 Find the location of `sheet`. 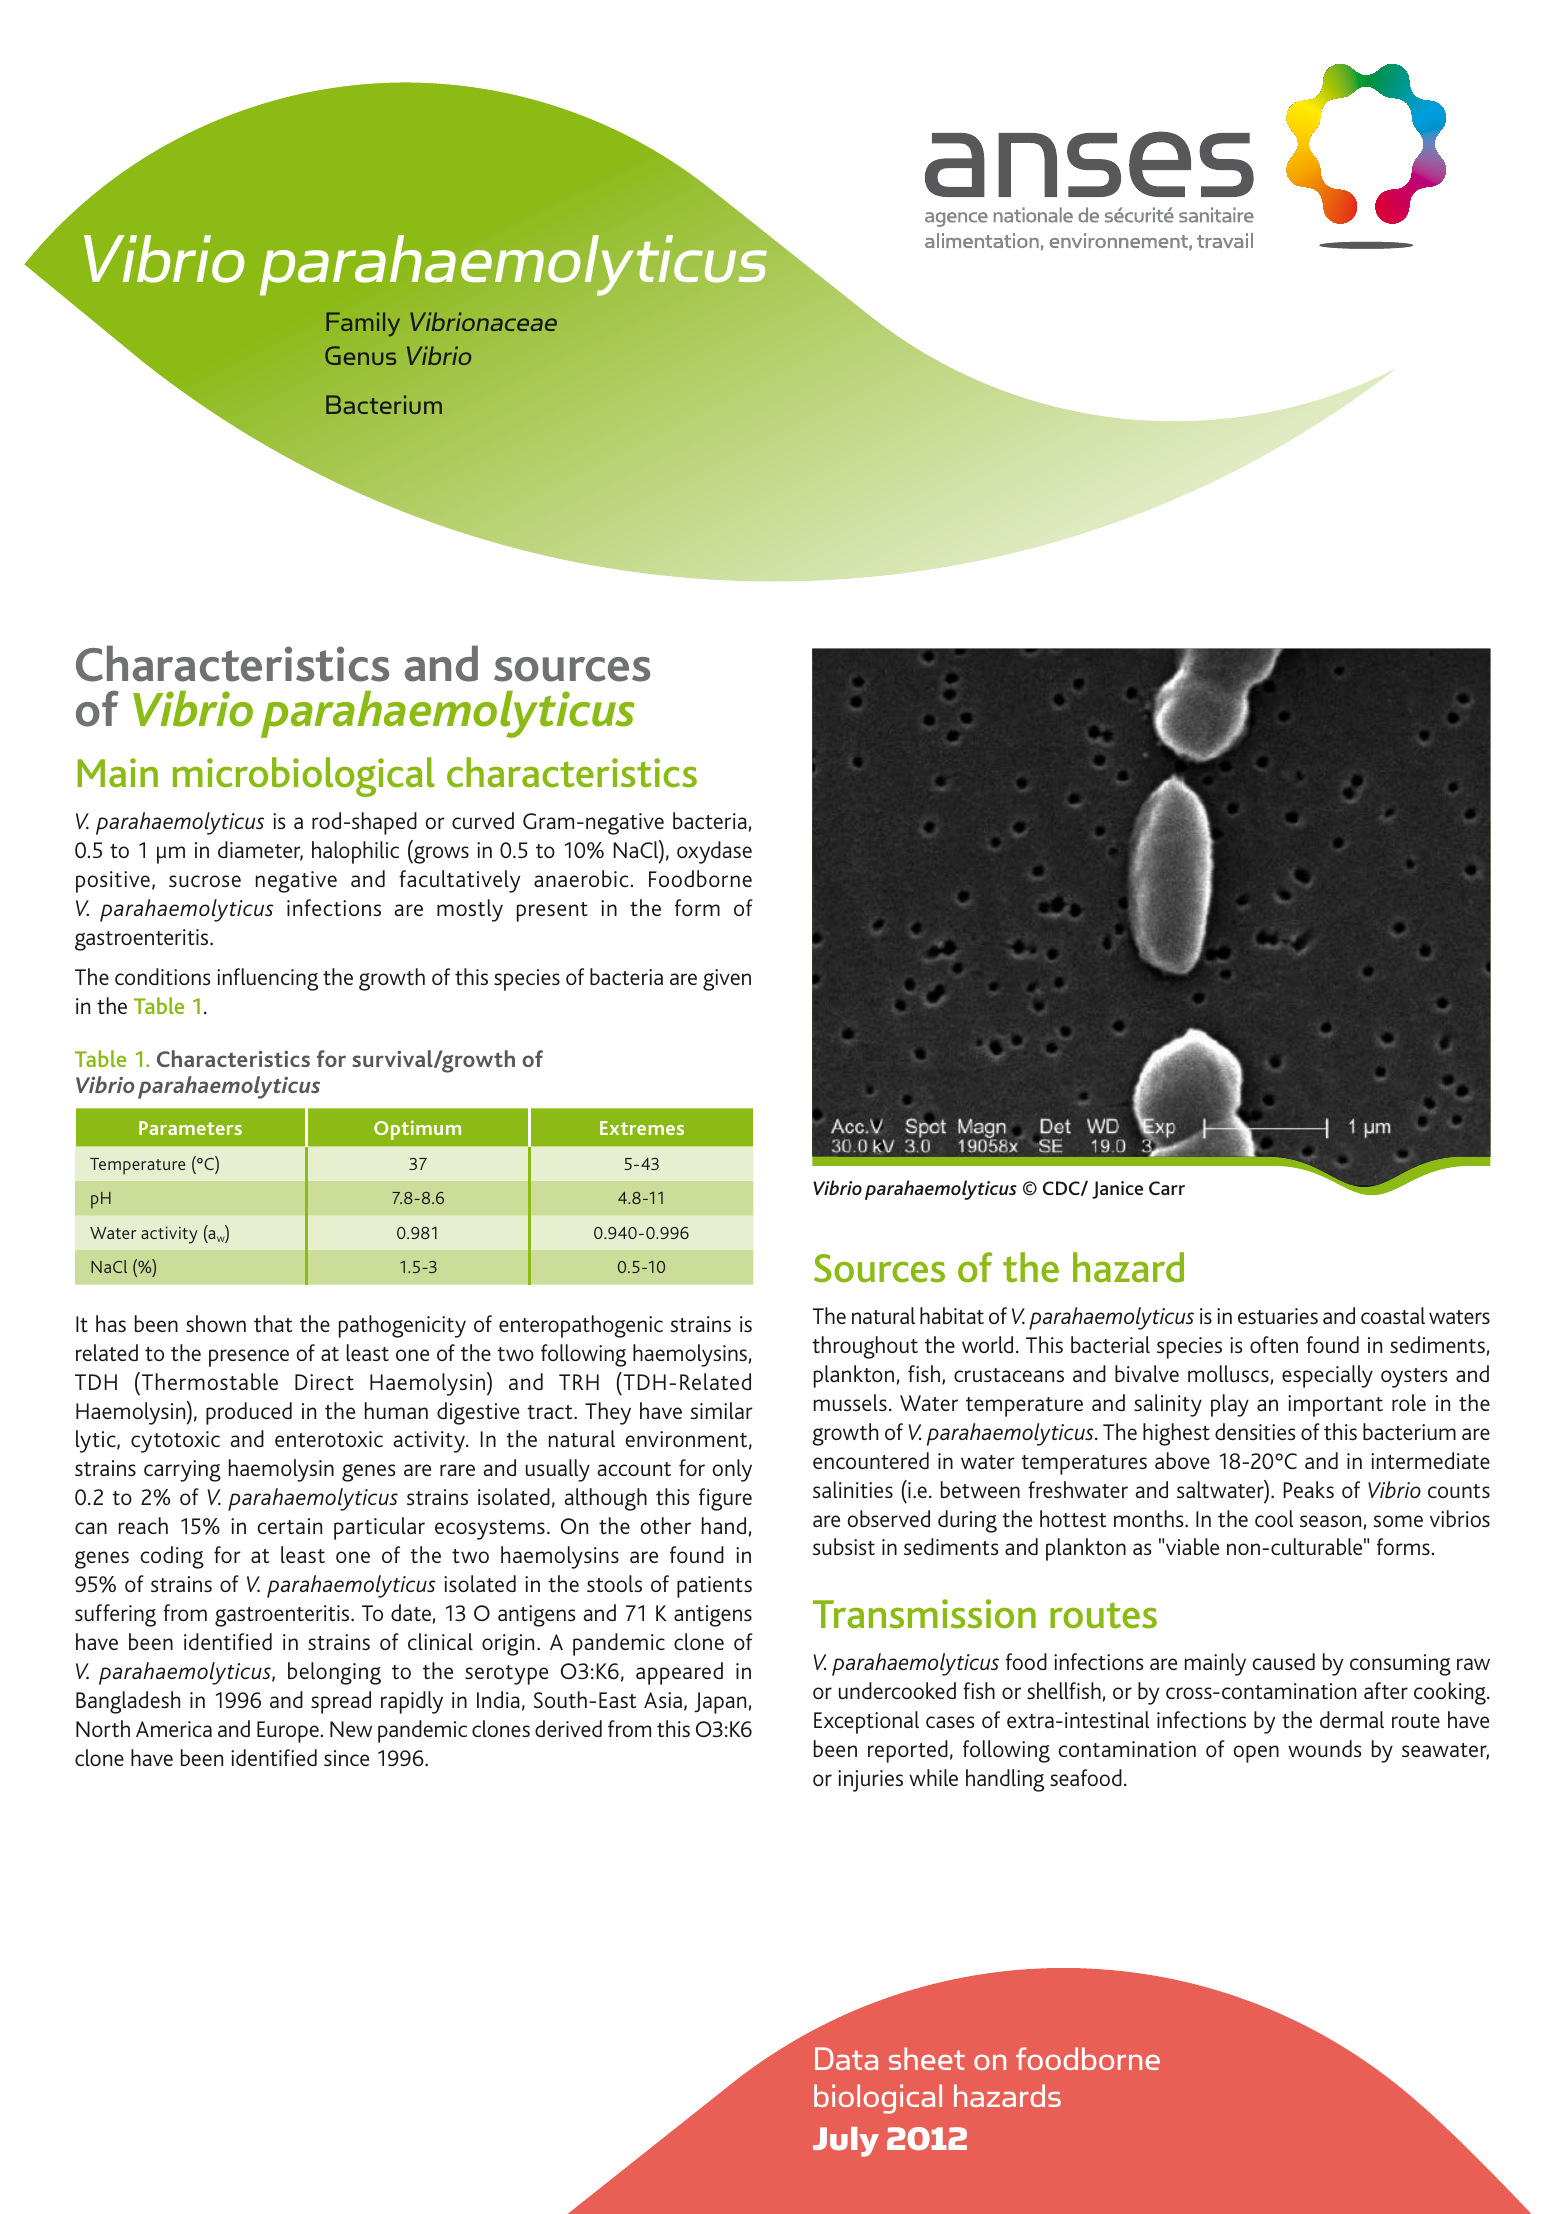

sheet is located at coordinates (927, 2058).
